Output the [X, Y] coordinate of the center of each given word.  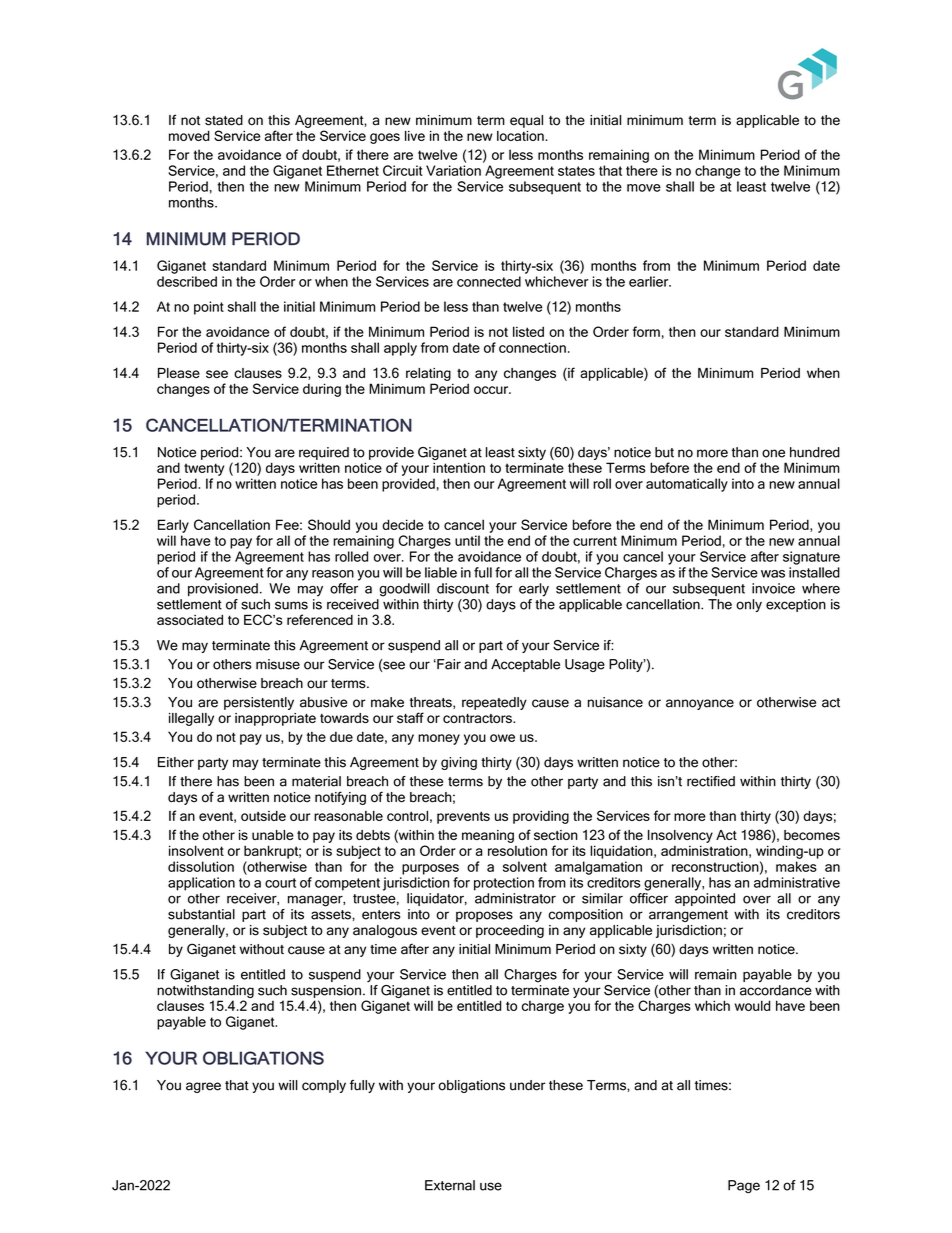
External [450, 1185]
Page [744, 1186]
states [576, 171]
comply [324, 1086]
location [521, 136]
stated [224, 120]
